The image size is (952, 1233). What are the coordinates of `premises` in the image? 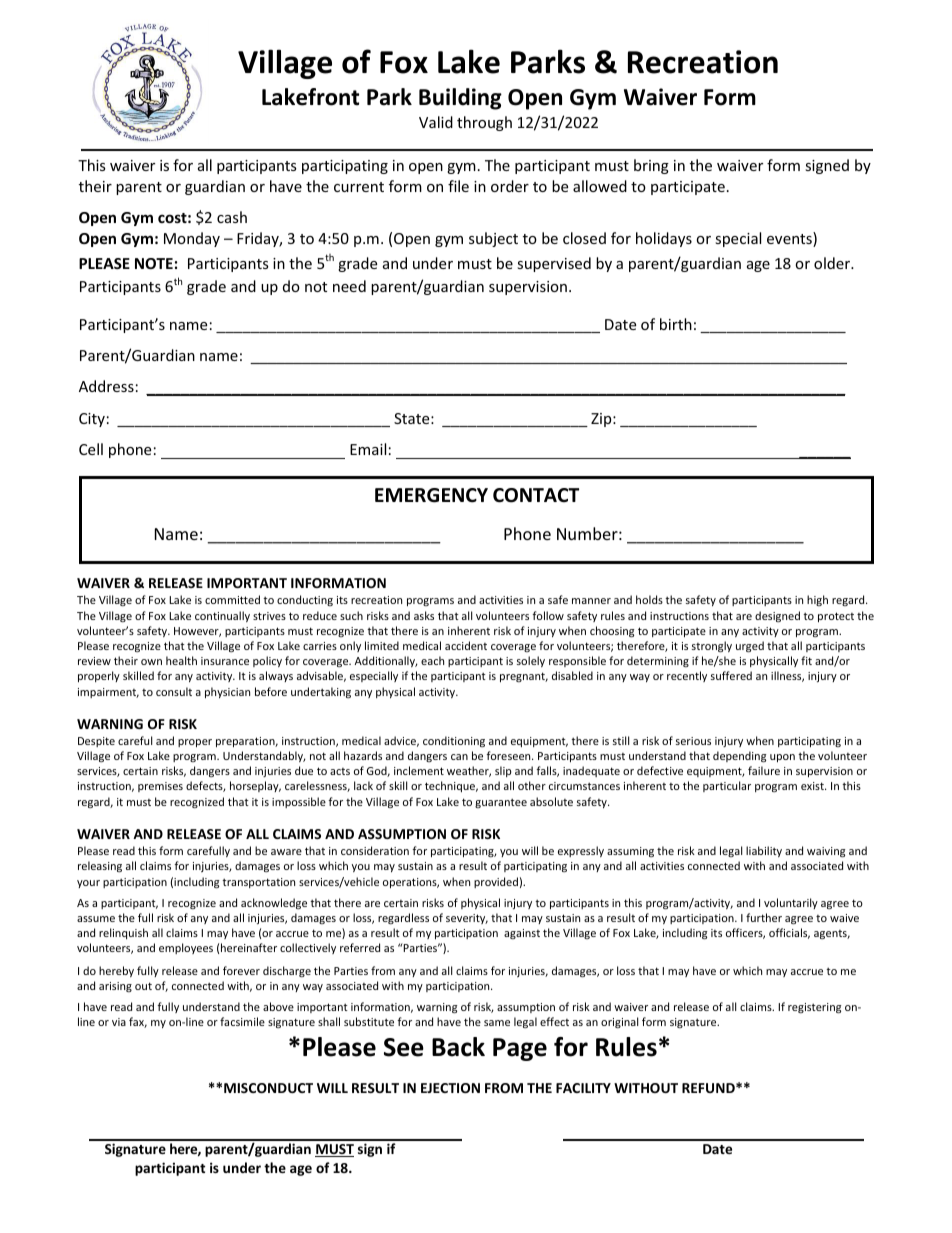 It's located at (160, 787).
